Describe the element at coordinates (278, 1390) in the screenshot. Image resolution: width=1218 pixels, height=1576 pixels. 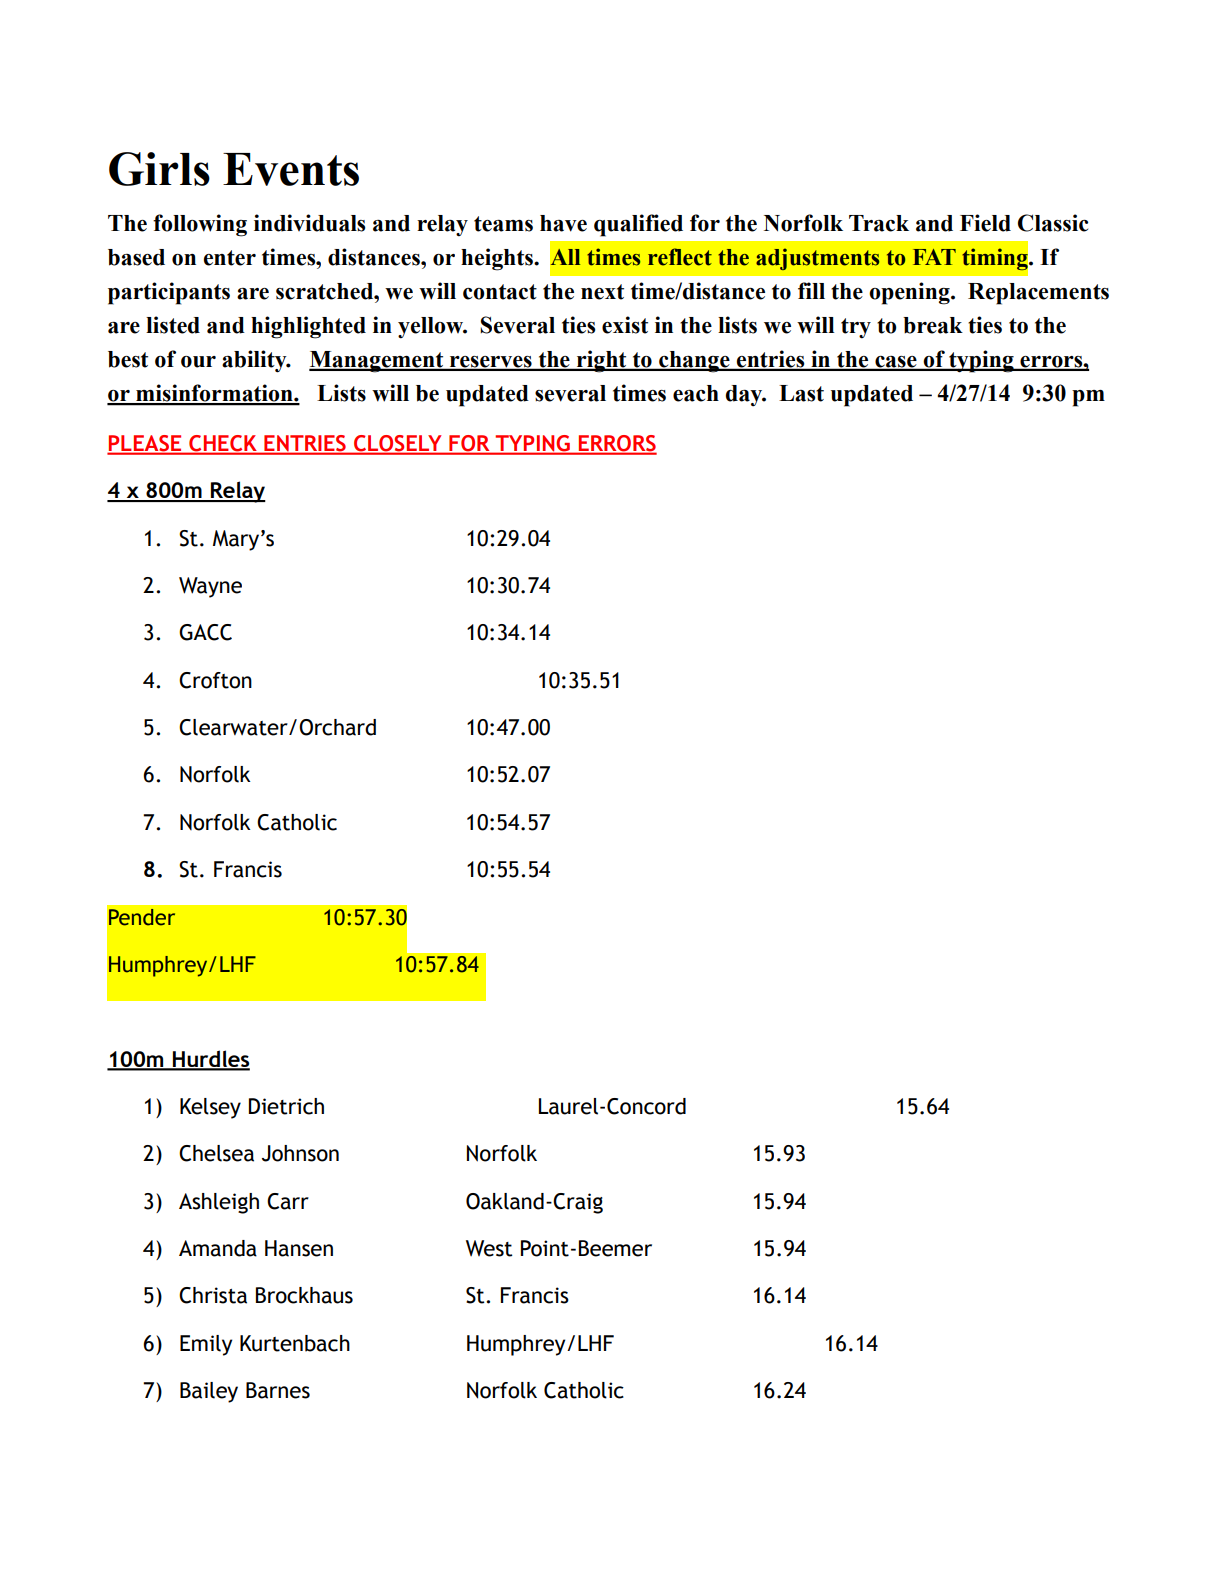
I see `Barnes` at that location.
